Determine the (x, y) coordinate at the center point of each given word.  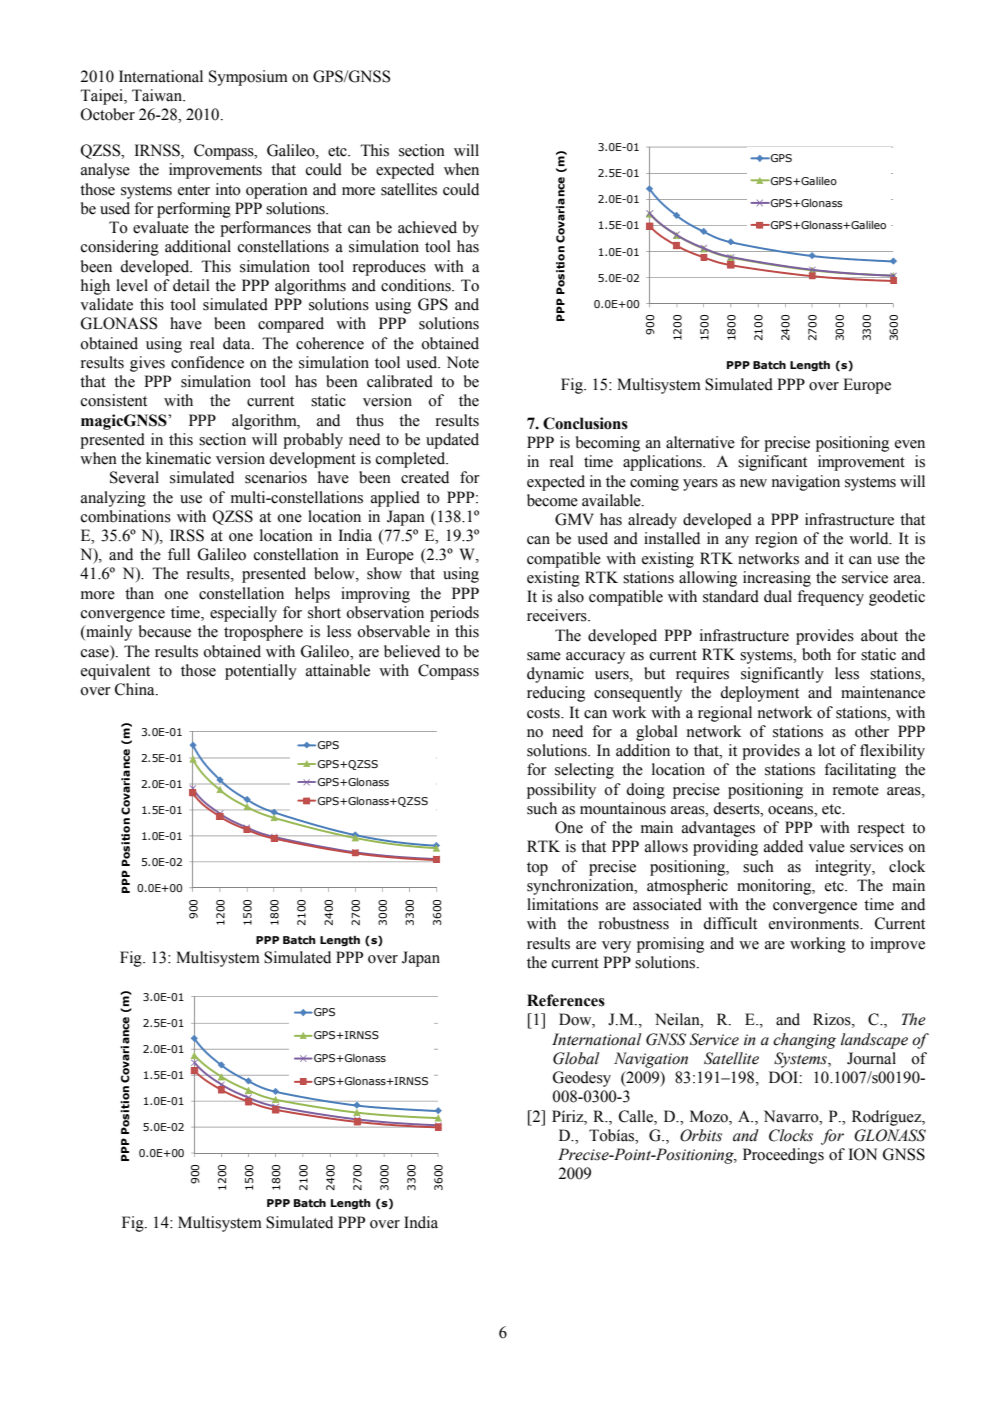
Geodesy (582, 1079)
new (753, 483)
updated (452, 441)
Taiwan (158, 95)
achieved (427, 227)
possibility (561, 791)
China (136, 689)
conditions (417, 285)
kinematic (178, 458)
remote (856, 790)
